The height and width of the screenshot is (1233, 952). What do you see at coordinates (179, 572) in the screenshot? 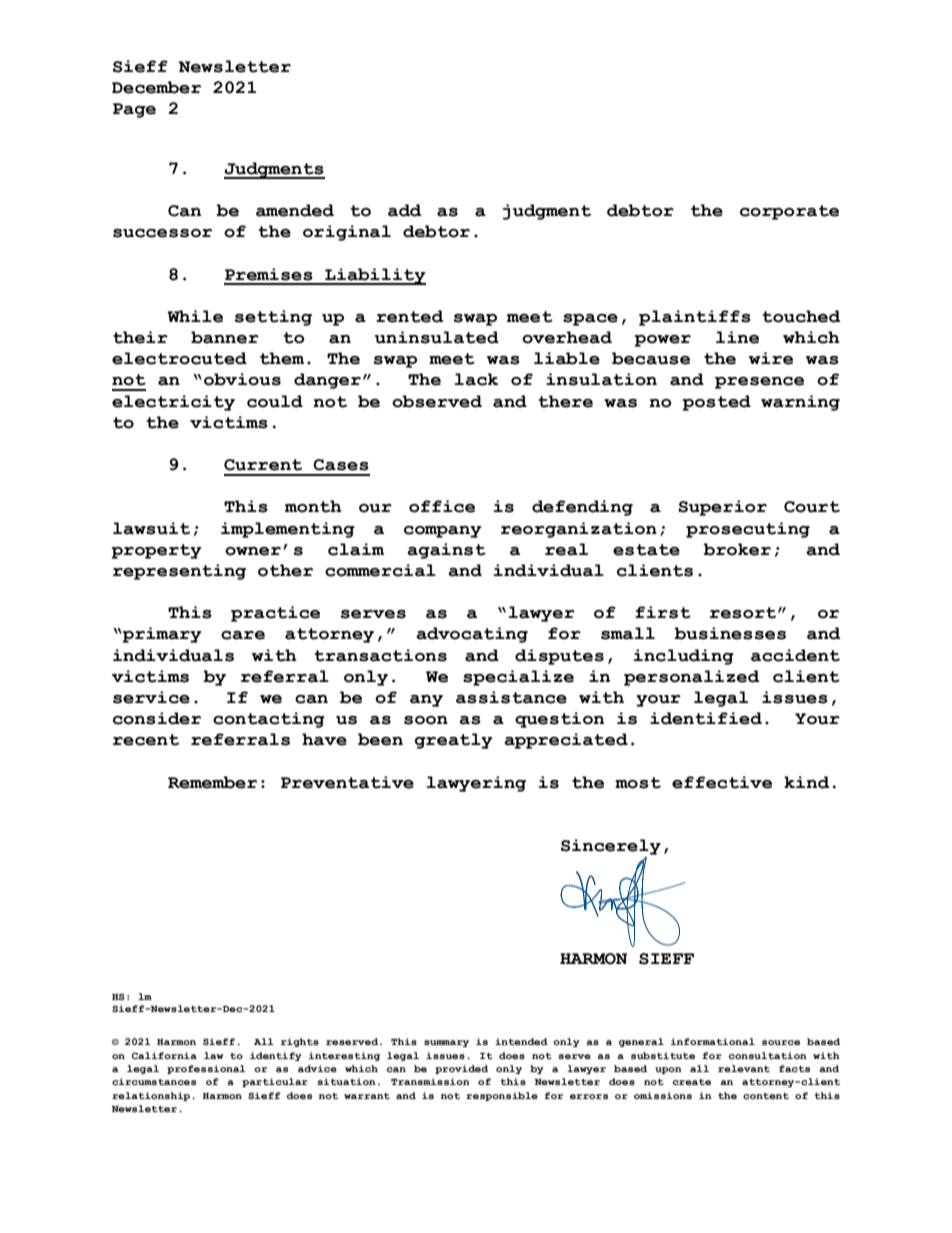
I see `representing` at bounding box center [179, 572].
